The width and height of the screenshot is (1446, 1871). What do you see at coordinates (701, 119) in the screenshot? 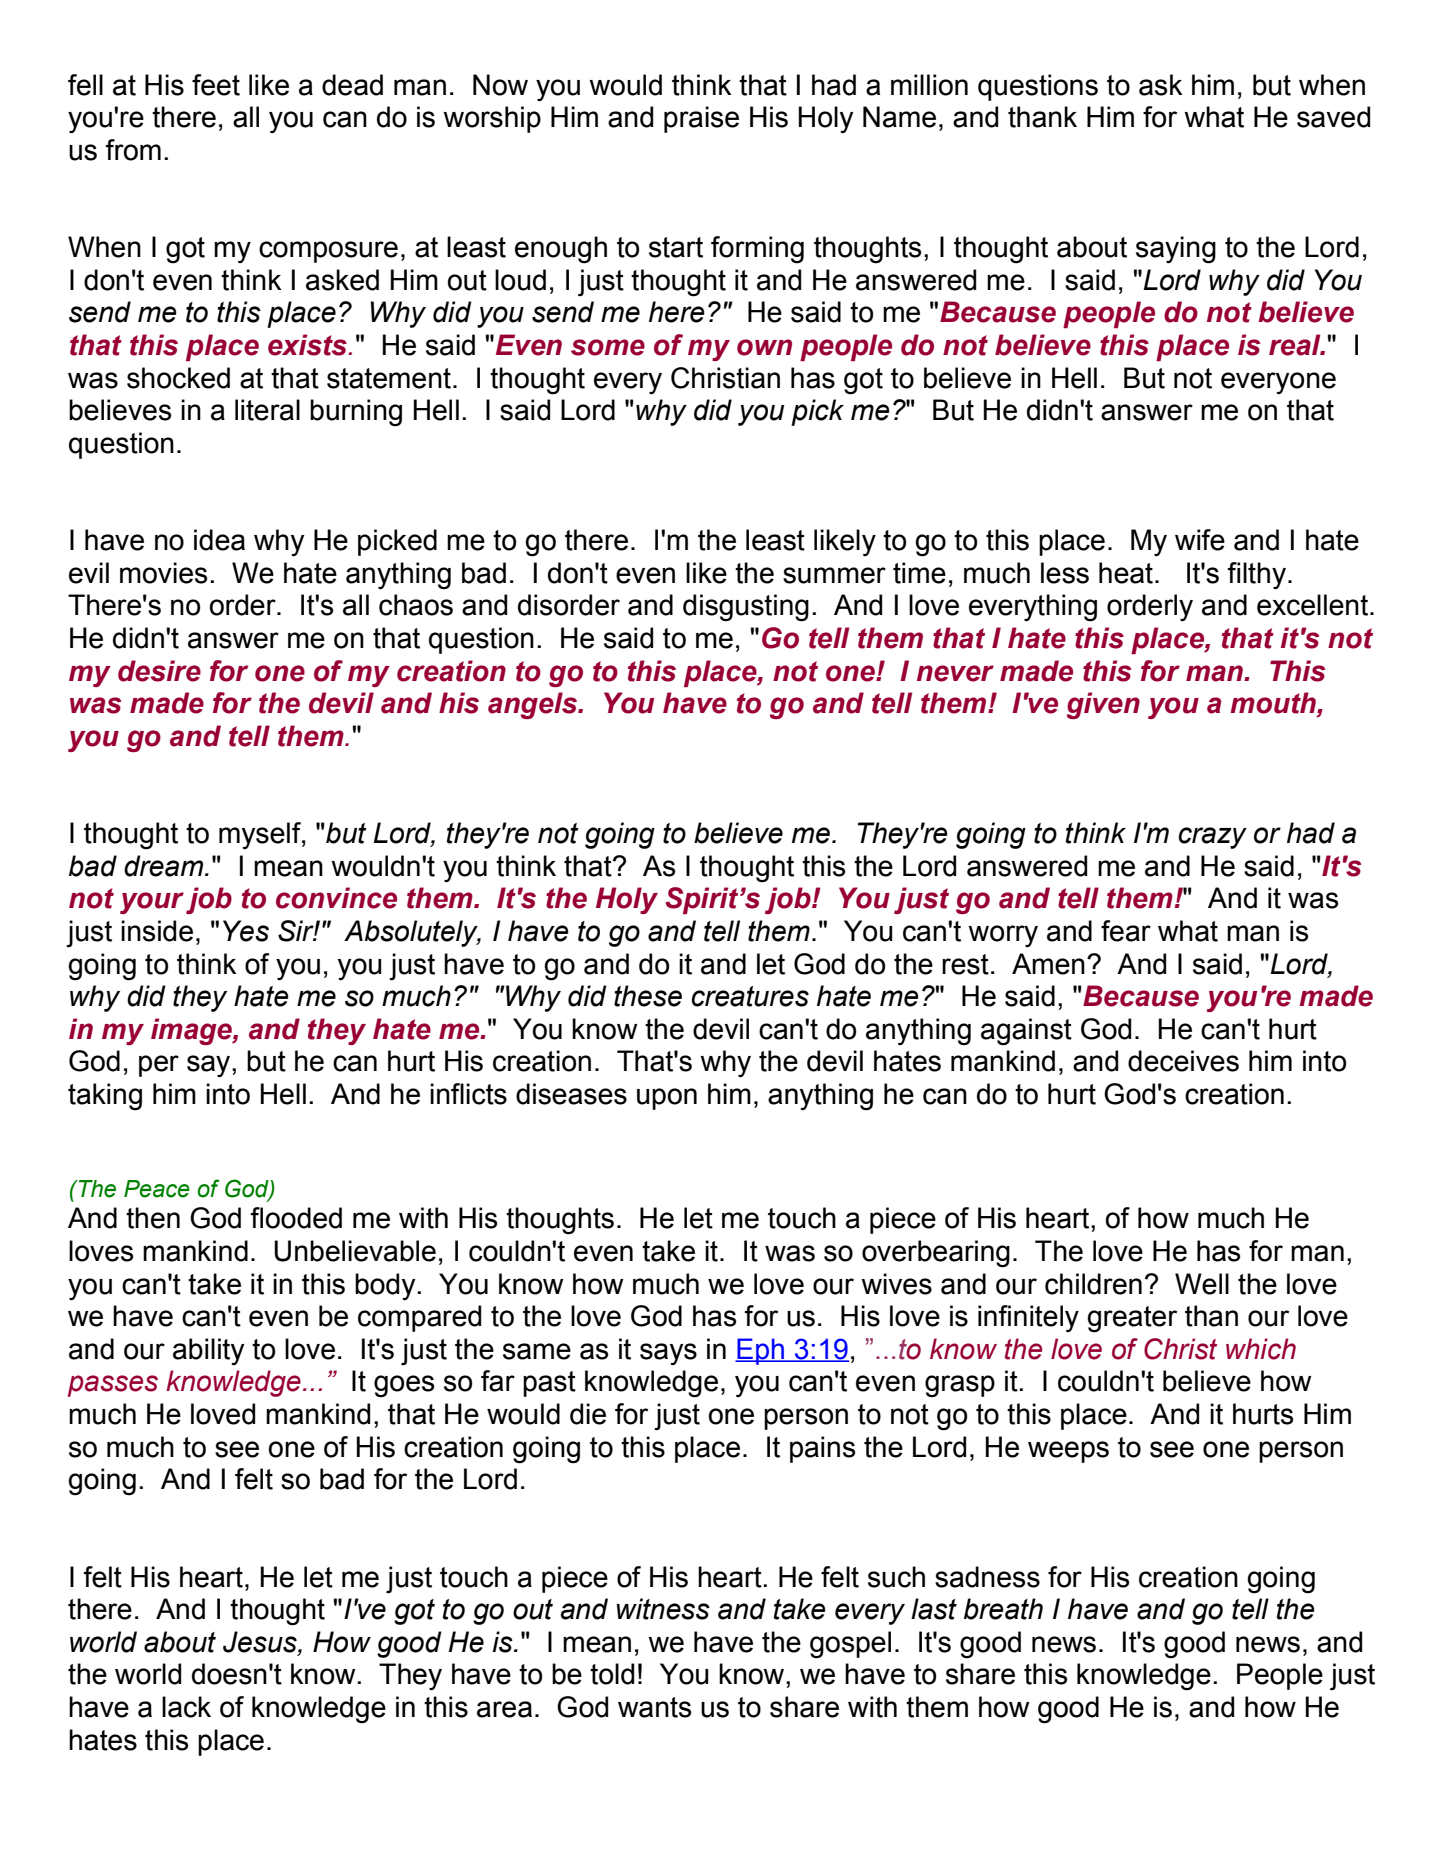
I see `praise` at bounding box center [701, 119].
